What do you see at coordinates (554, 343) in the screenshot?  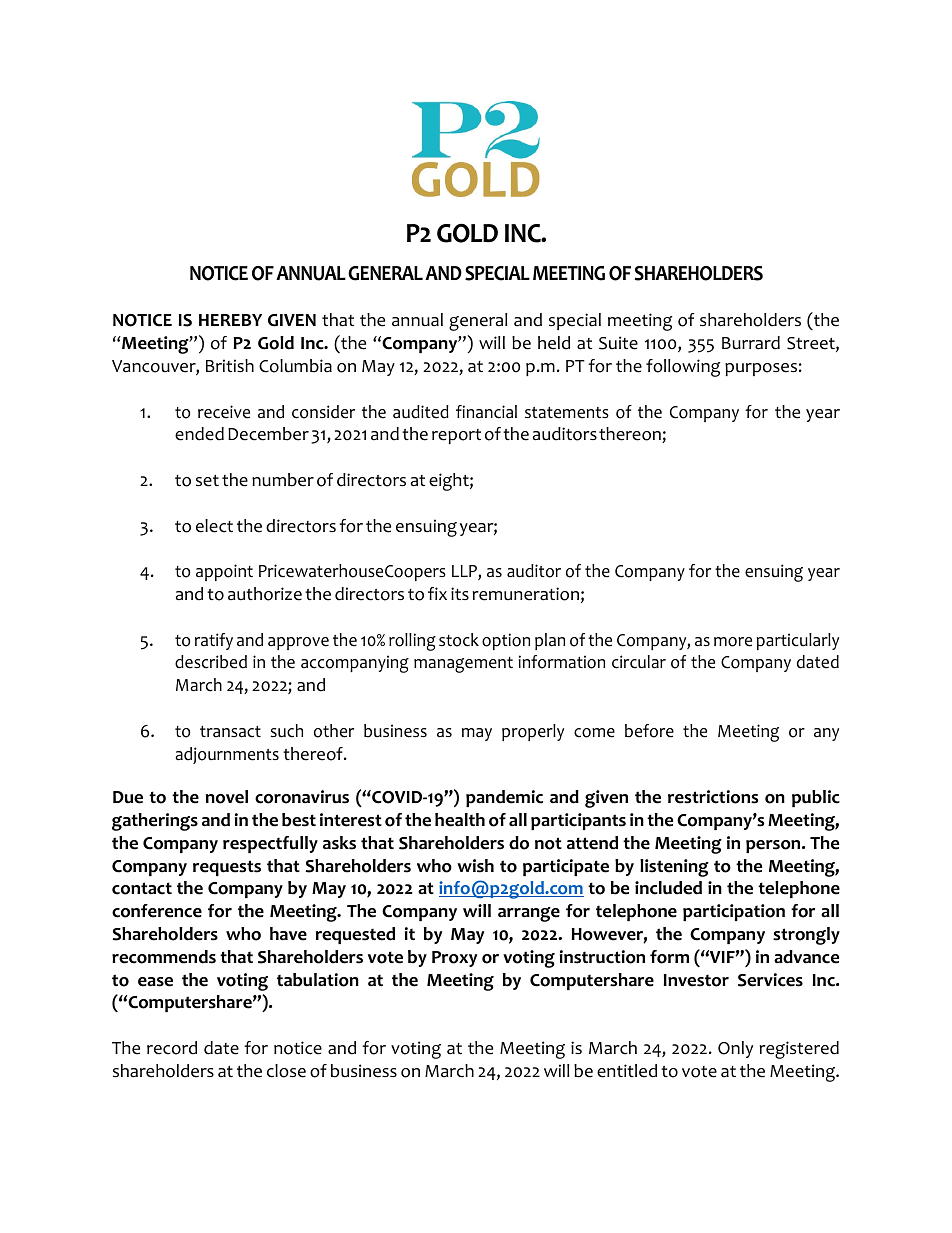 I see `held` at bounding box center [554, 343].
